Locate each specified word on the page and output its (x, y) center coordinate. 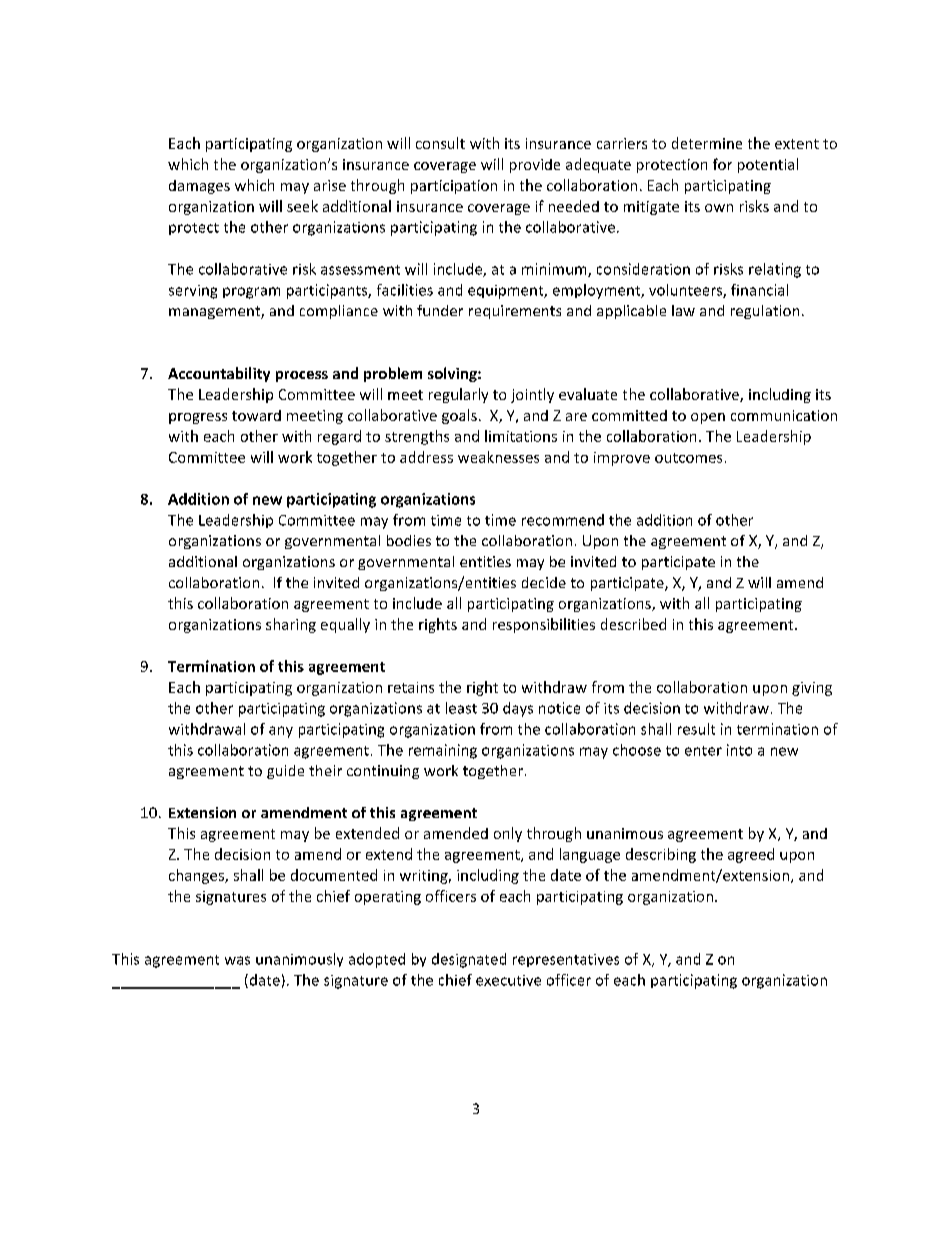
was (237, 960)
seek (302, 206)
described (633, 624)
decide (544, 582)
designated (469, 960)
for (722, 164)
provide (535, 166)
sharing (291, 625)
